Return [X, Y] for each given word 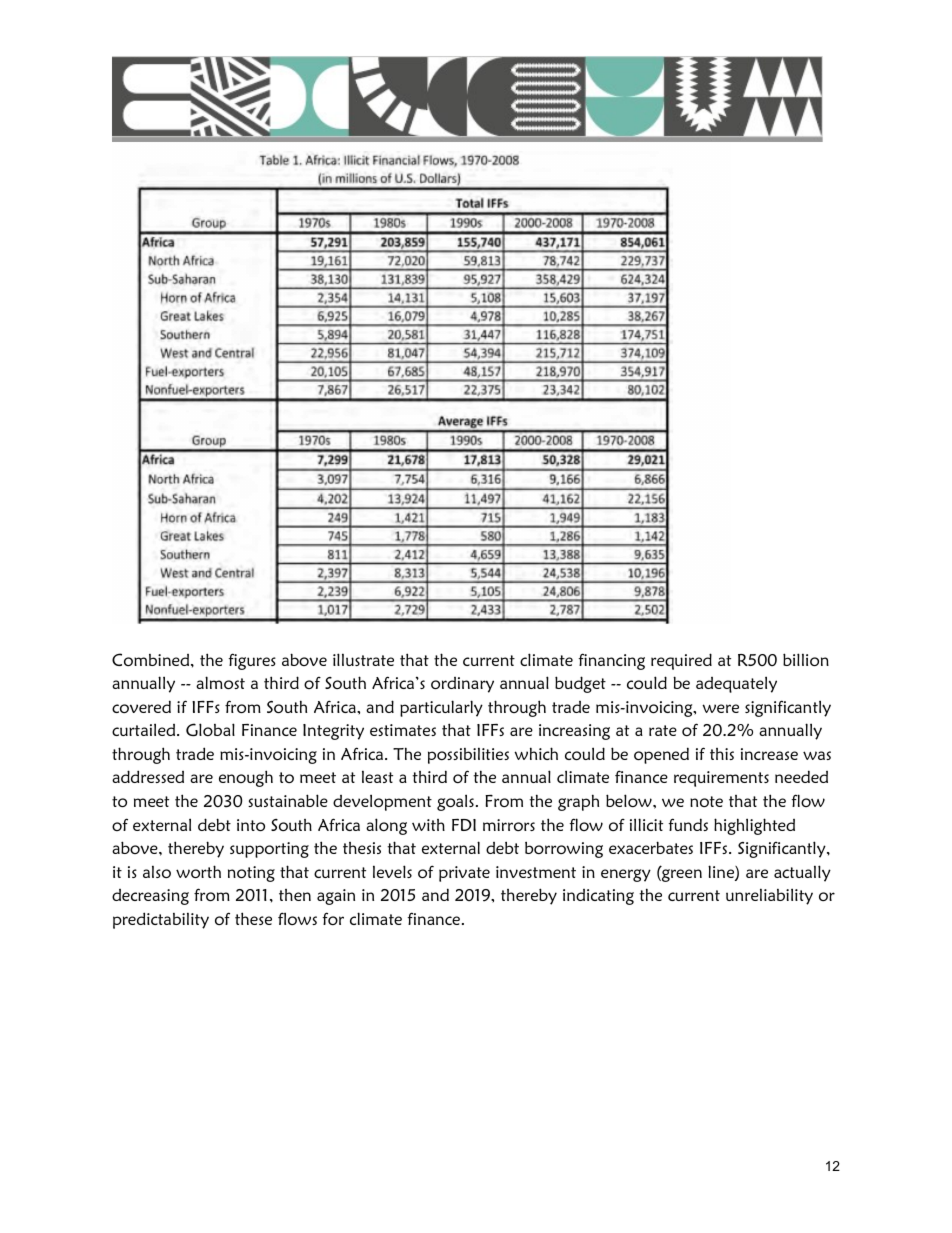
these [253, 918]
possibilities [468, 755]
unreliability [769, 896]
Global [210, 729]
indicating [598, 897]
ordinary [462, 685]
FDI [464, 825]
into [251, 825]
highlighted [754, 826]
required [681, 661]
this [722, 754]
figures [252, 661]
